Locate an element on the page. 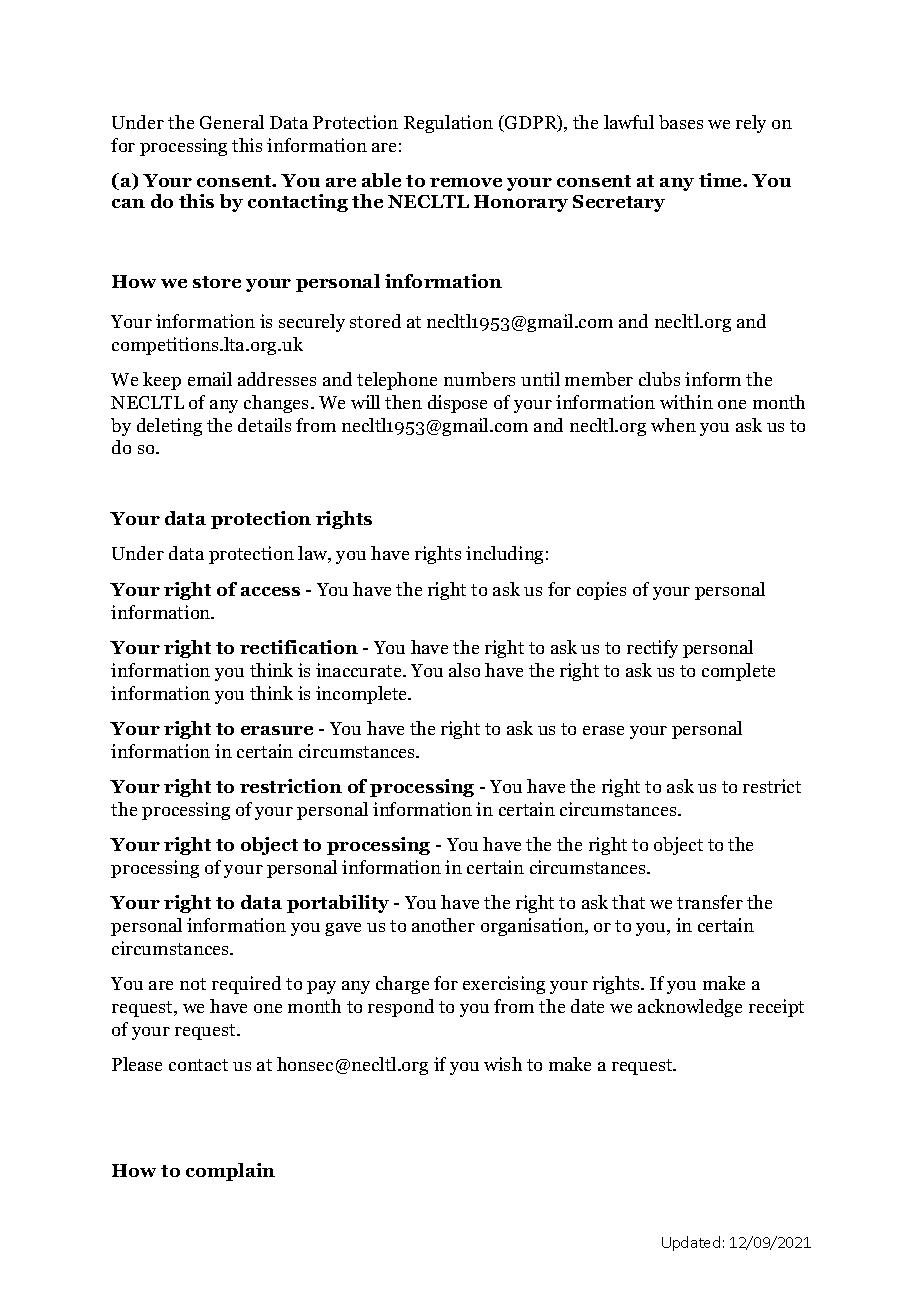  Regulation is located at coordinates (448, 124).
